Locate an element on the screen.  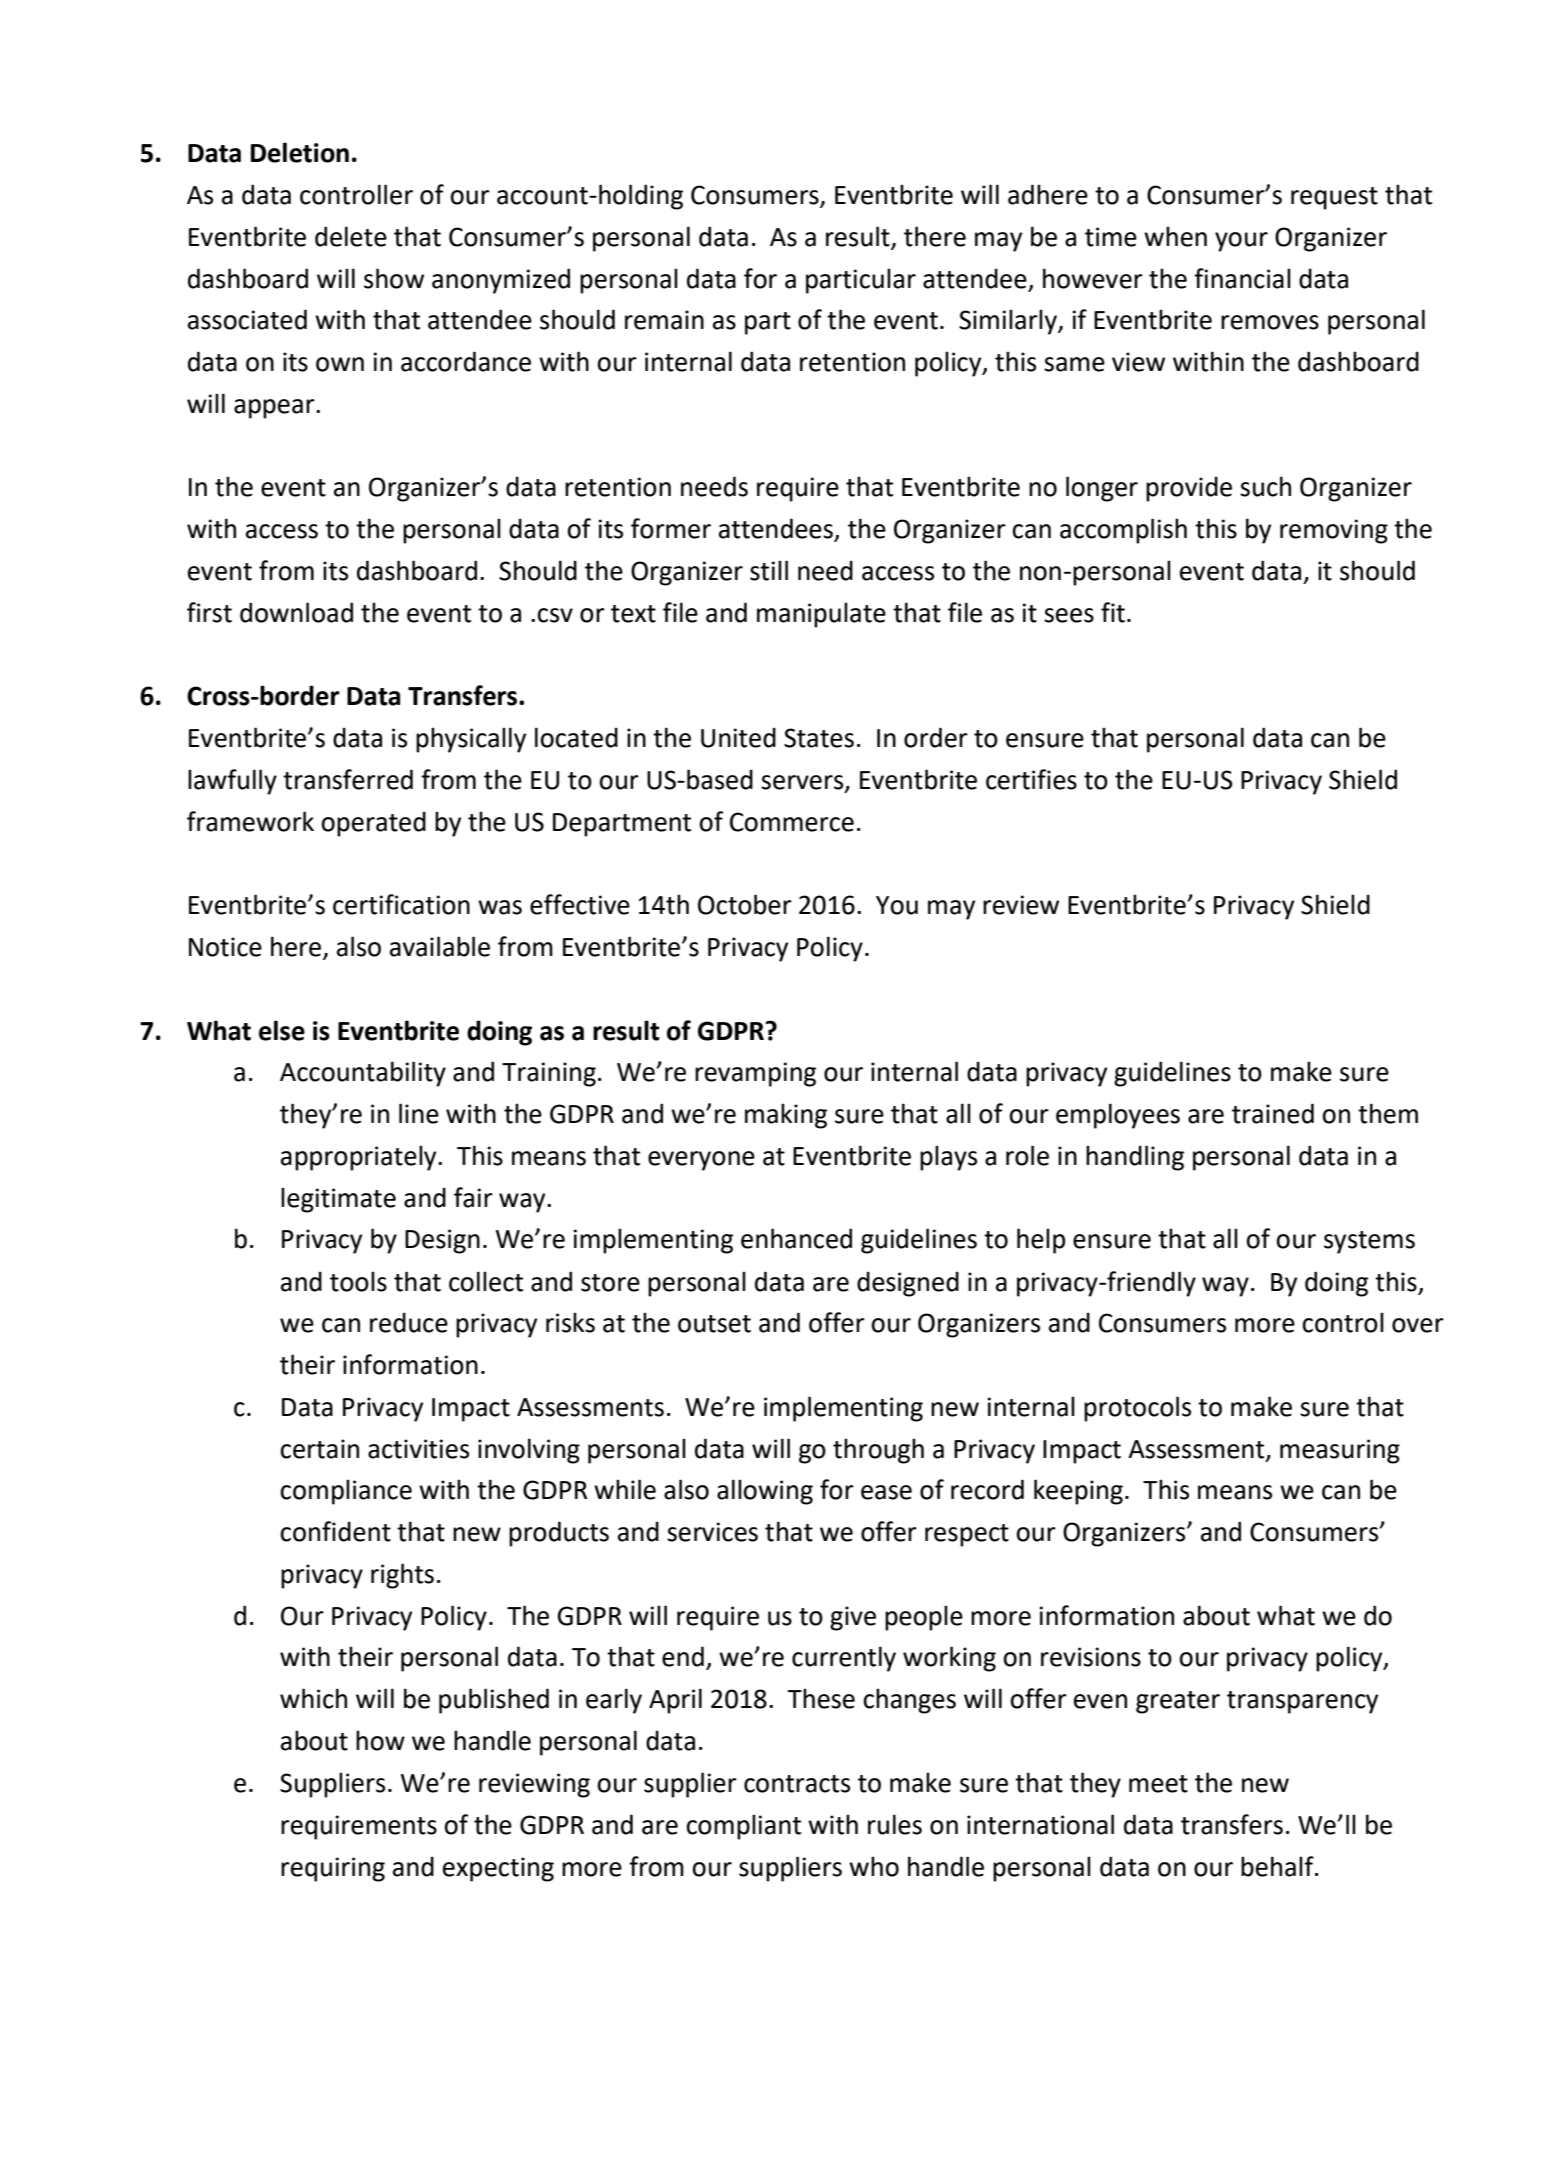
remain is located at coordinates (664, 320).
